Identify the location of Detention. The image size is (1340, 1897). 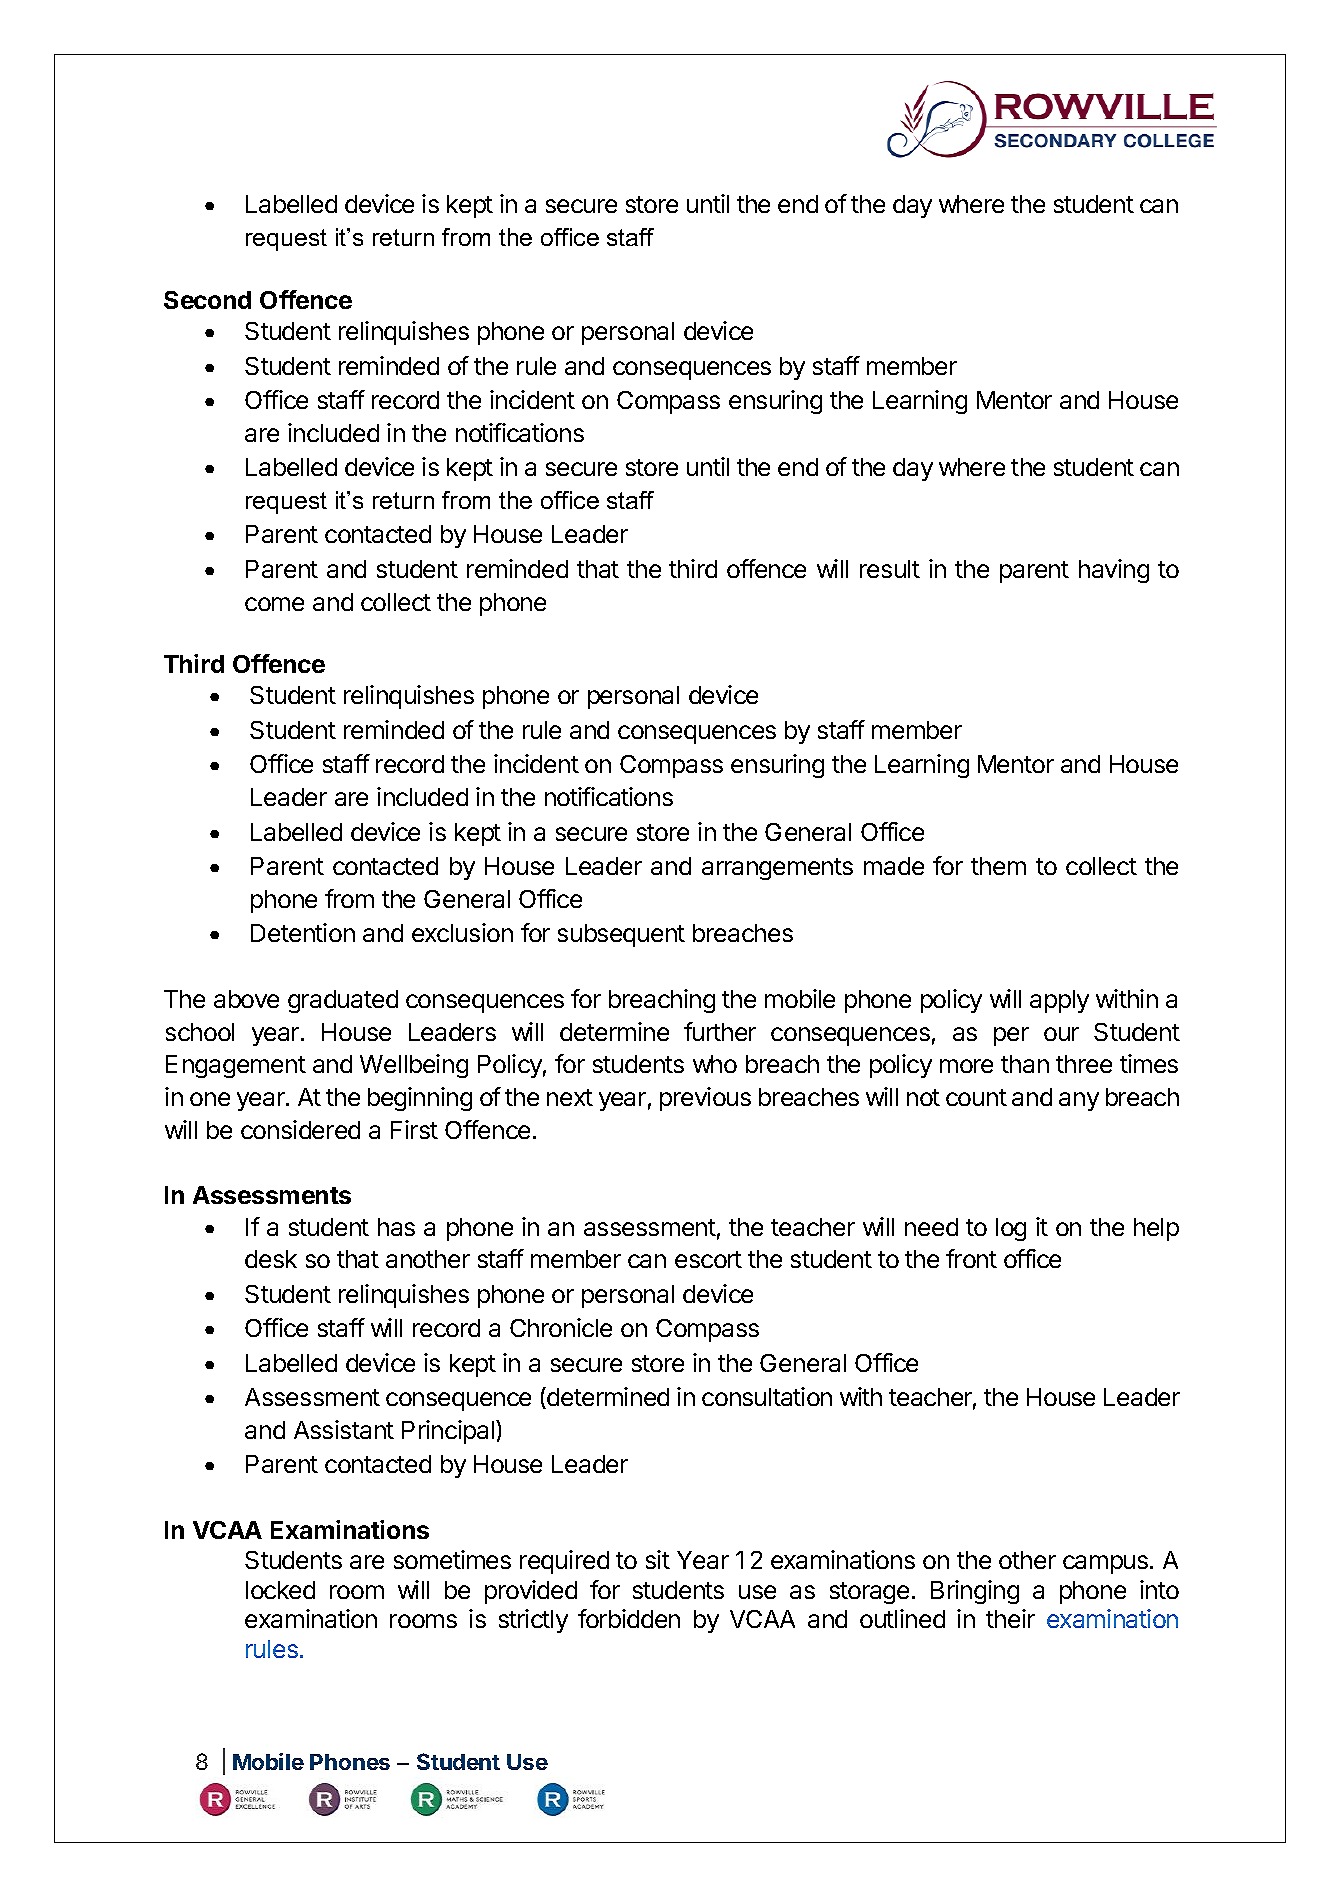
(303, 932).
